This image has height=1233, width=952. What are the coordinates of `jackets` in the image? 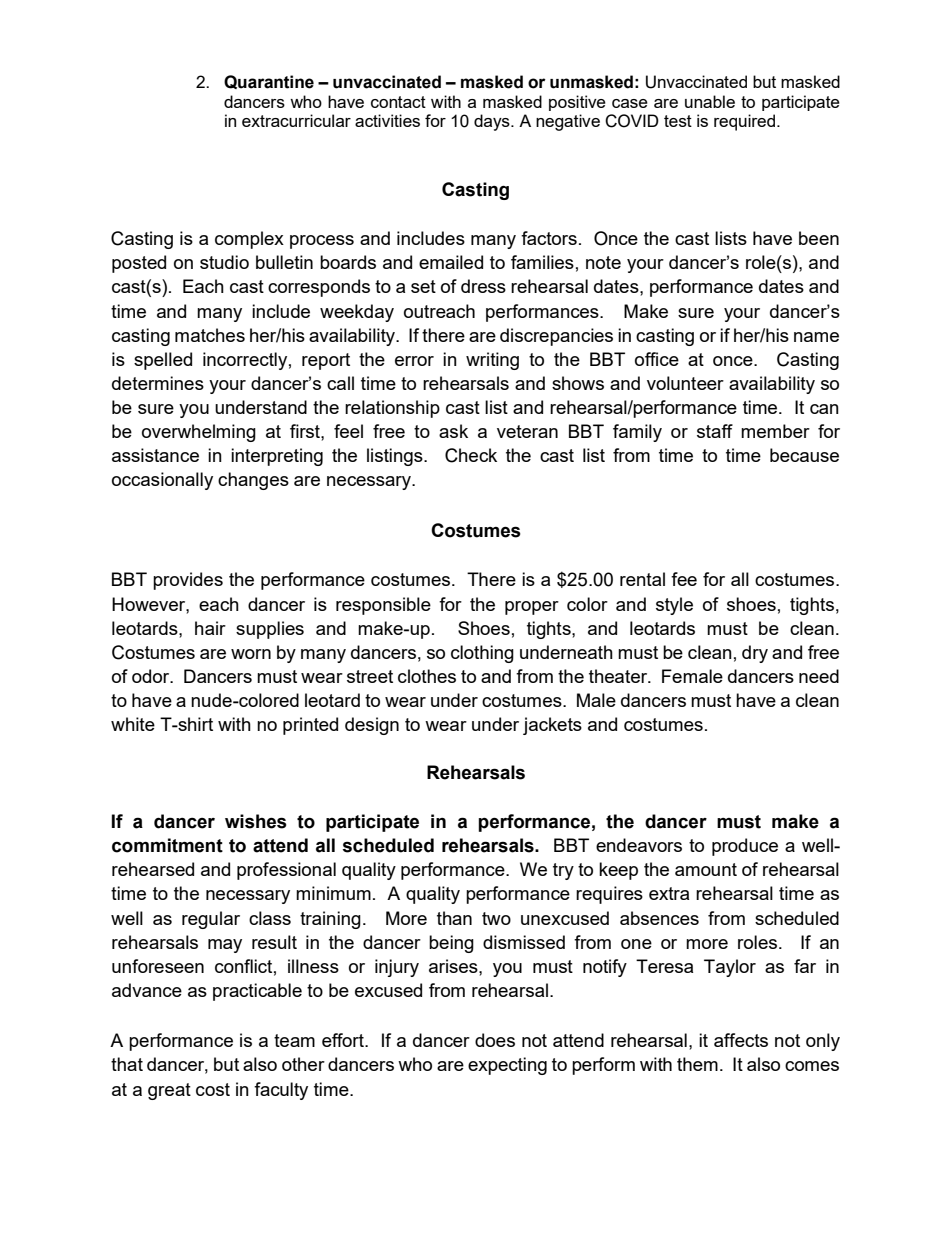 It's located at (552, 726).
